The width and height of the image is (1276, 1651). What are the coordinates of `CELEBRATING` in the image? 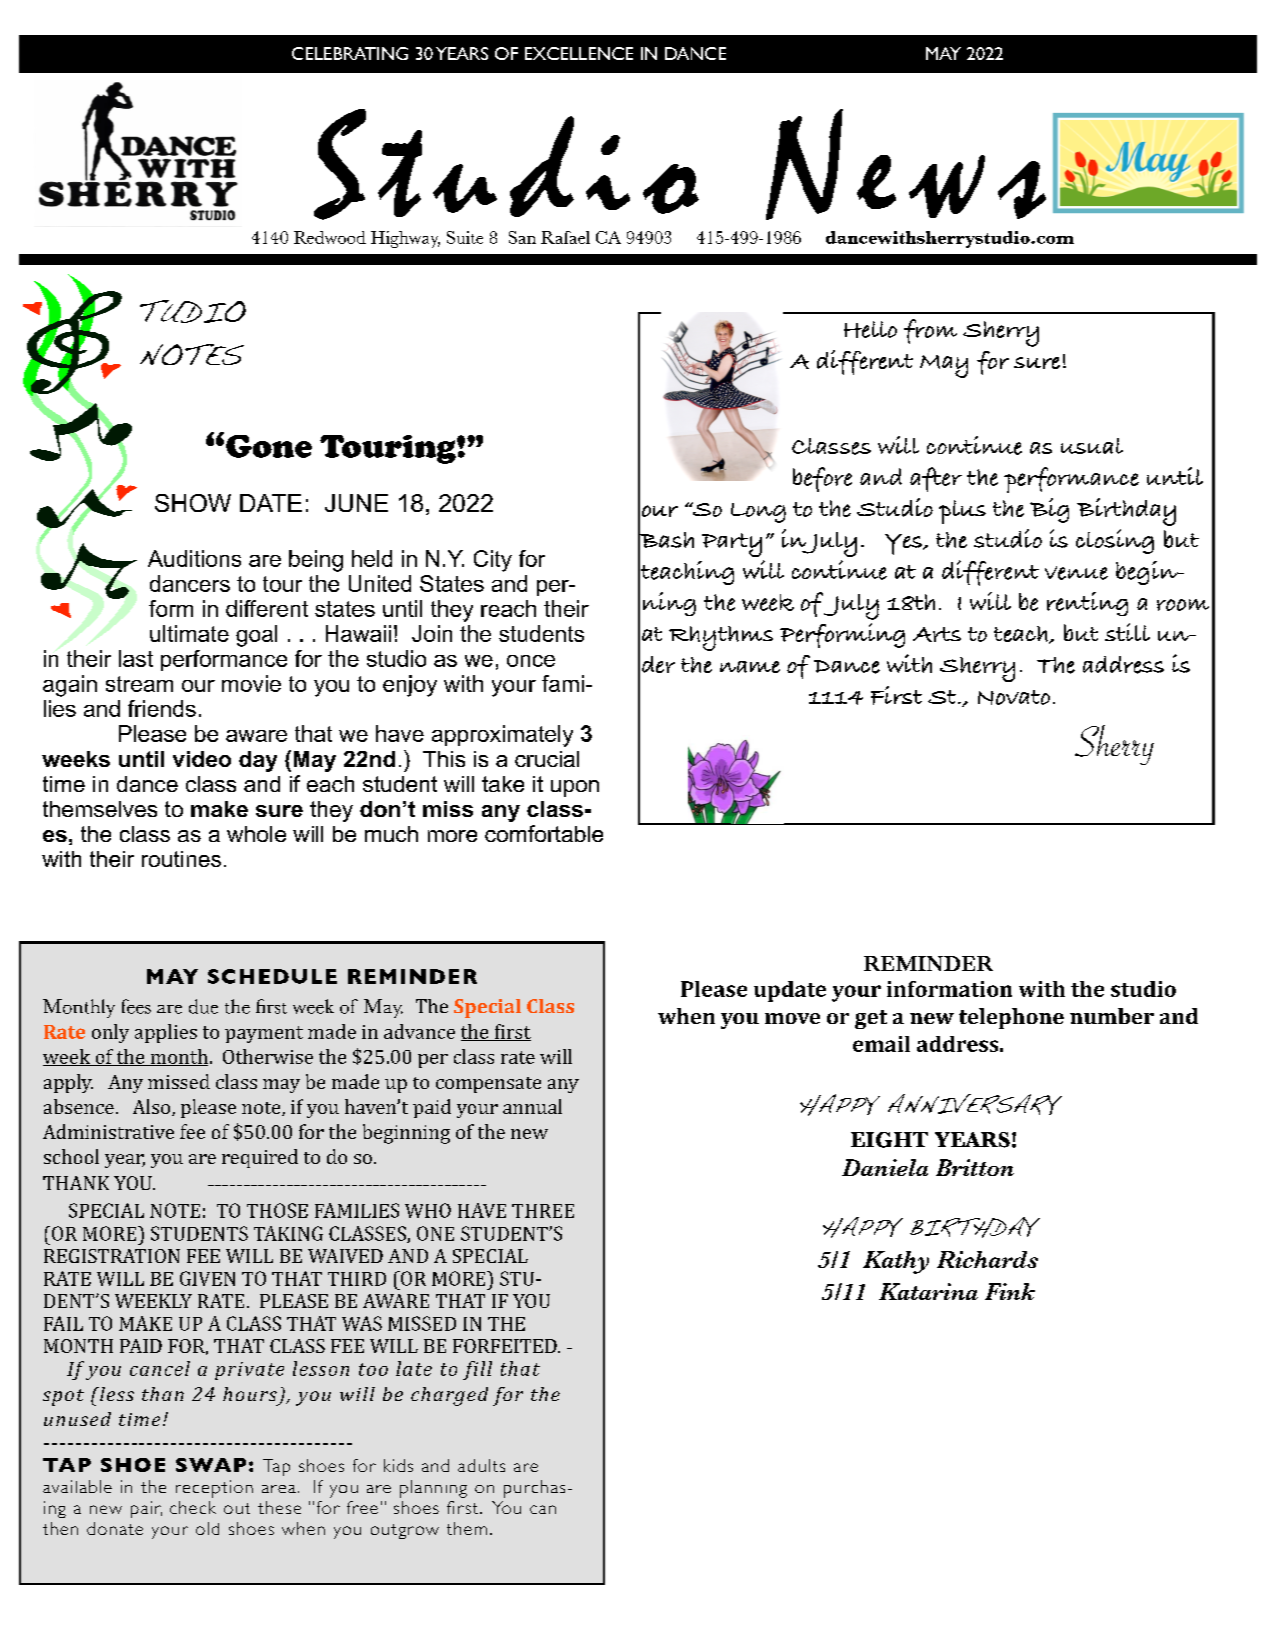 It's located at (350, 53).
